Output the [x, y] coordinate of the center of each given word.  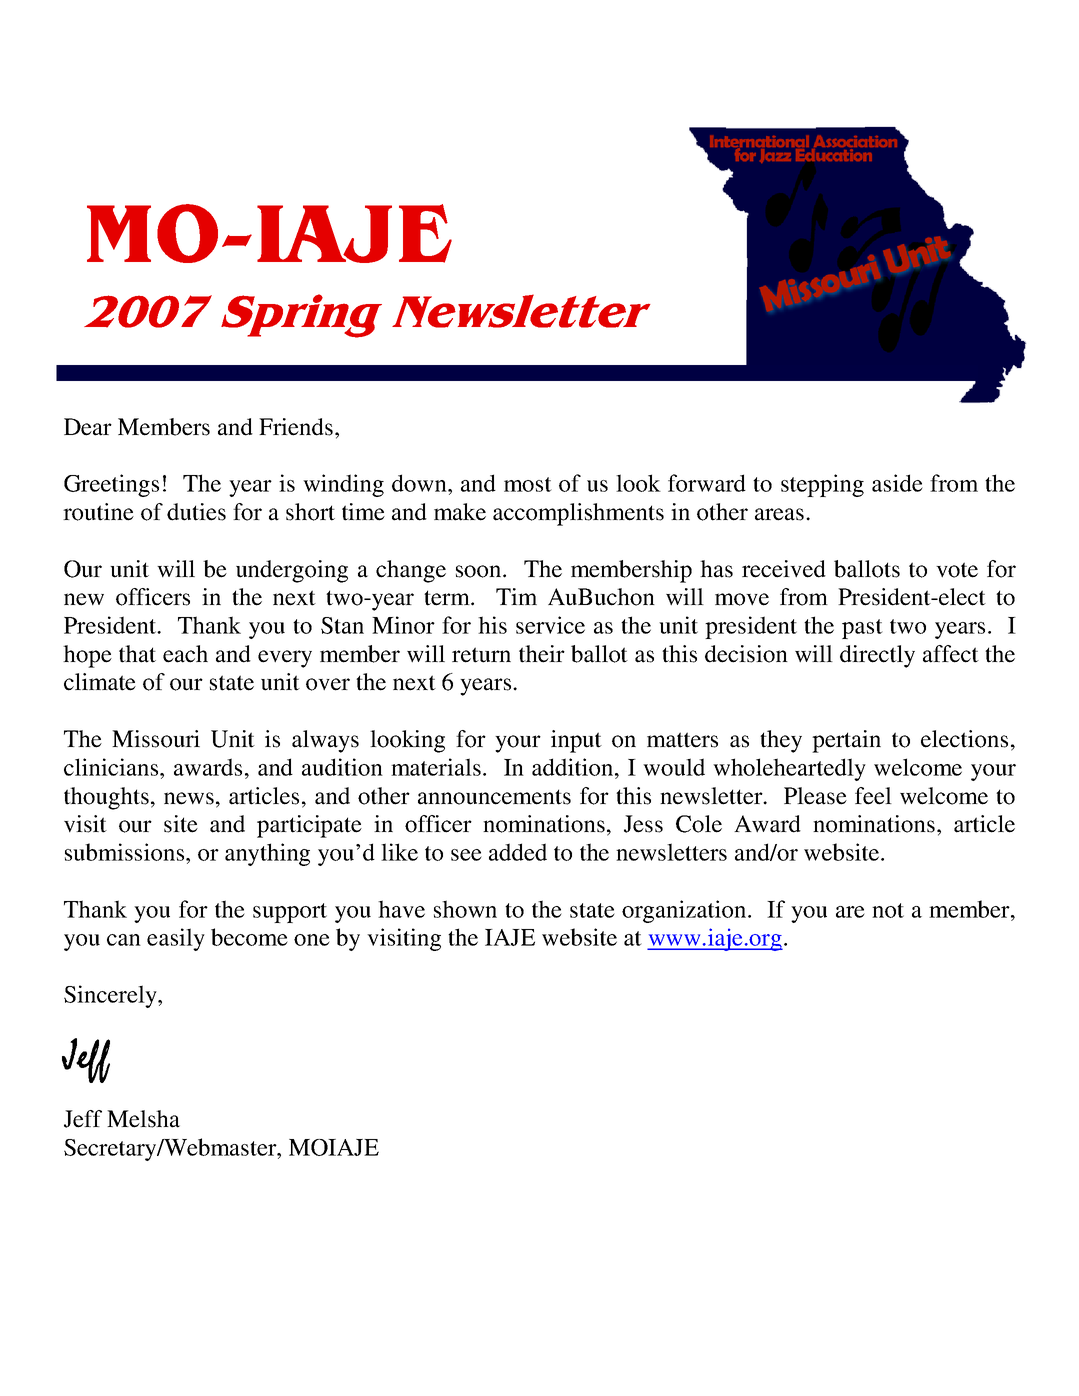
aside [897, 483]
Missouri [156, 739]
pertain [846, 741]
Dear [88, 427]
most [528, 484]
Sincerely [111, 996]
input [576, 741]
